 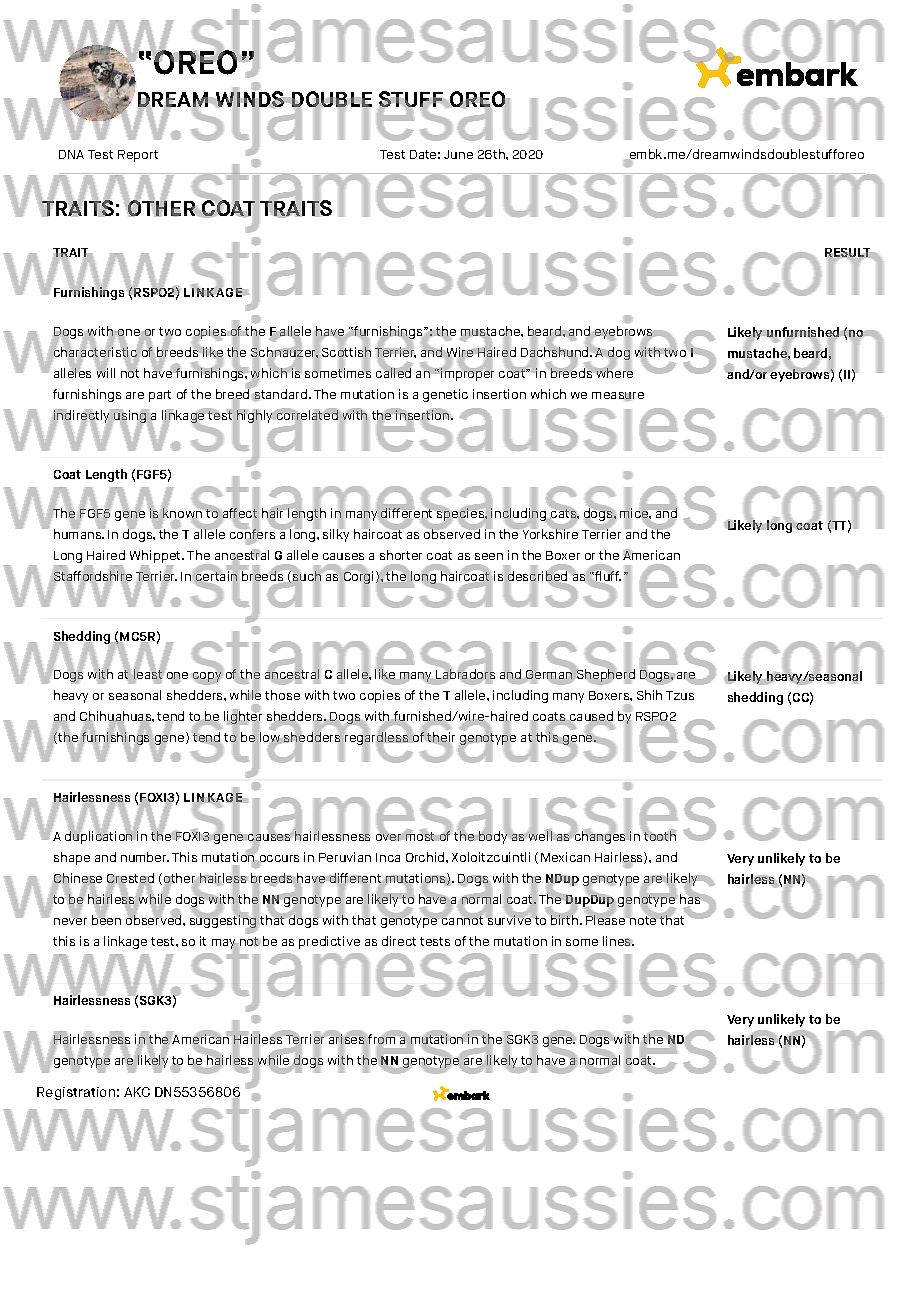 What do you see at coordinates (336, 534) in the document?
I see `silky` at bounding box center [336, 534].
